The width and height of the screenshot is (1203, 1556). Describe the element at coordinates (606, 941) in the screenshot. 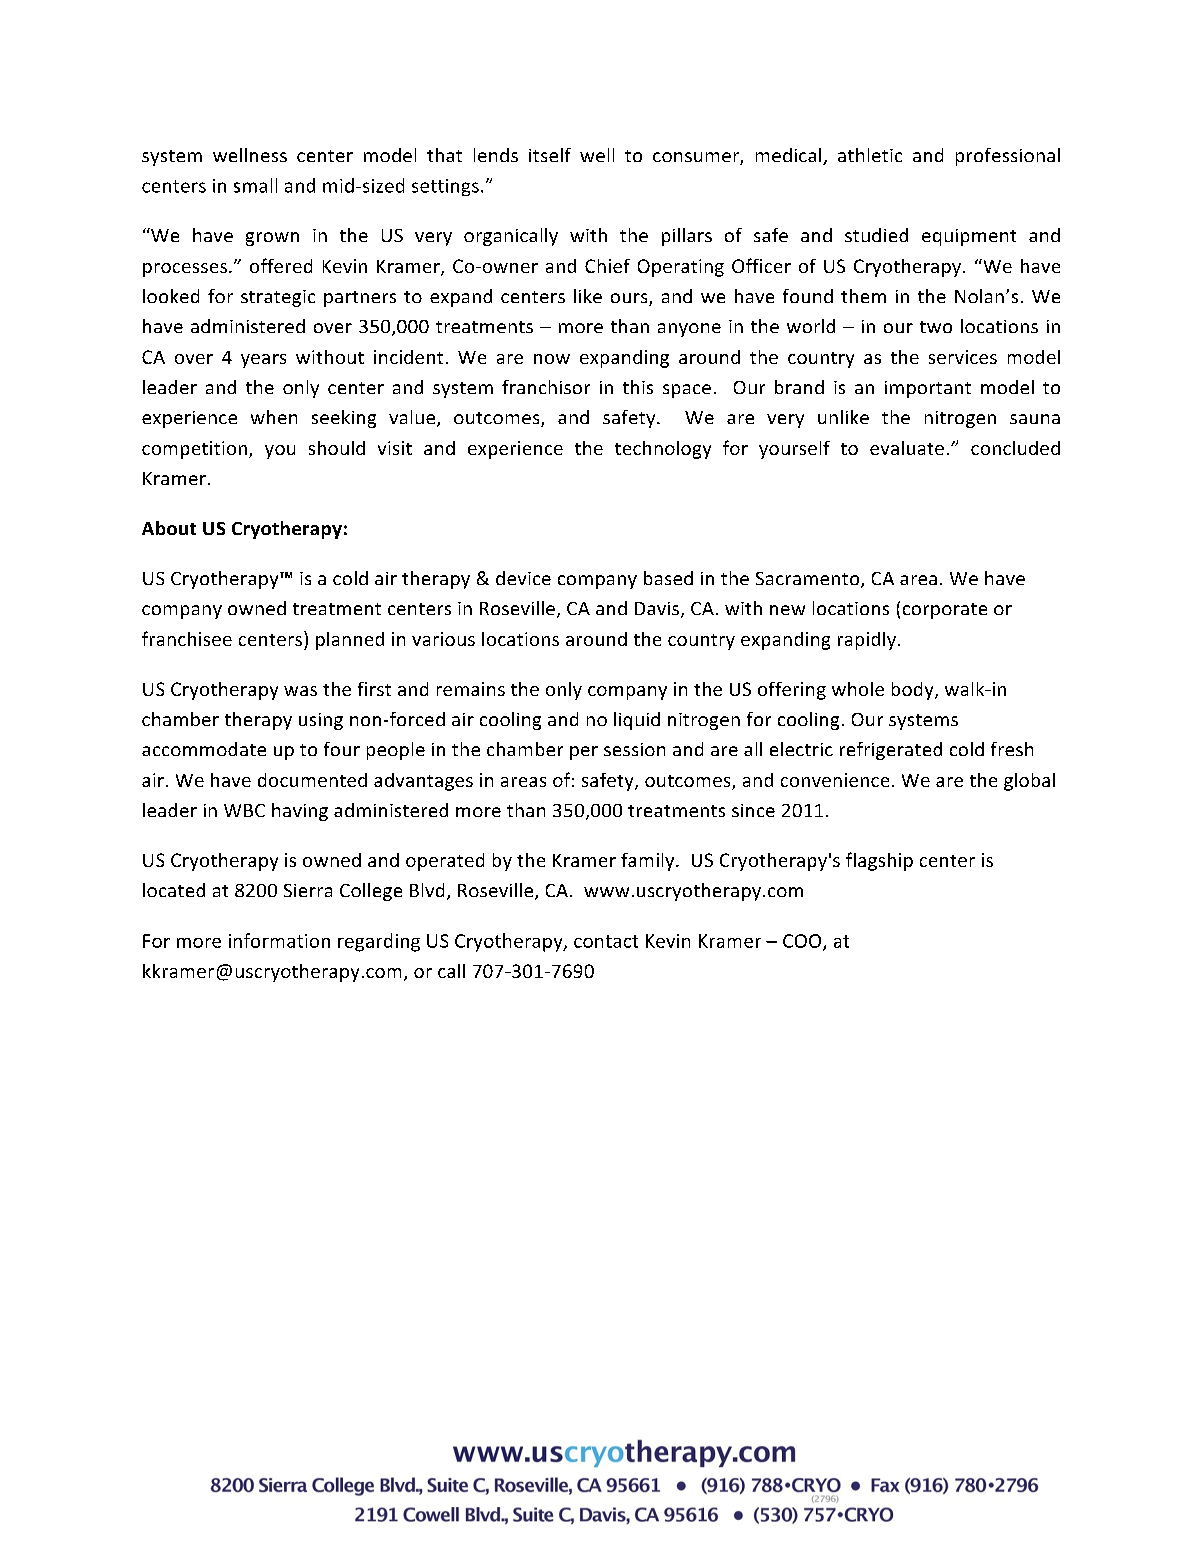

I see `contact` at that location.
